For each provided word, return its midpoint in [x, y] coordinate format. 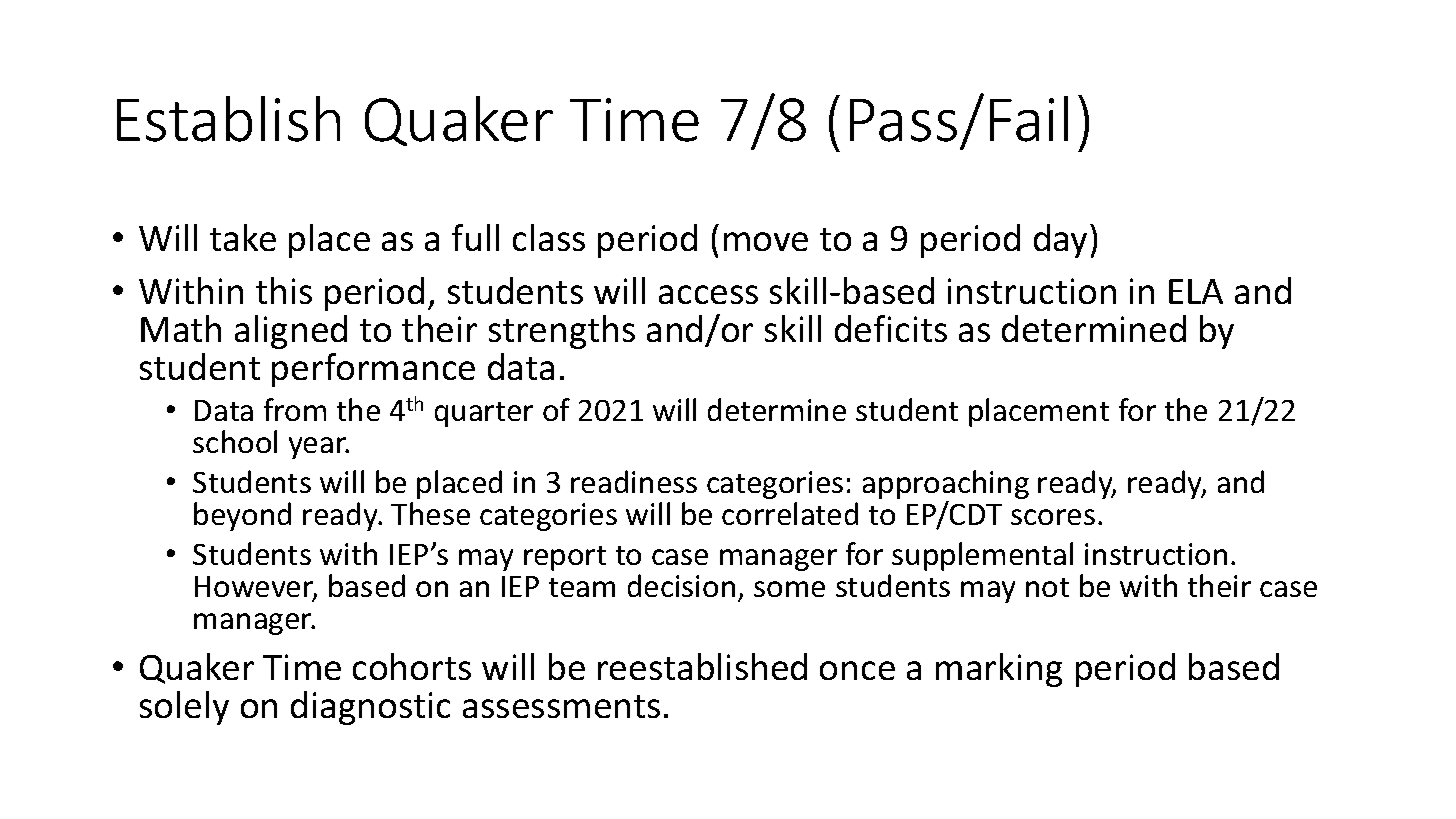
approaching [946, 486]
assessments [561, 706]
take [243, 237]
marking [999, 670]
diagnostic [370, 708]
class [549, 237]
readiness [634, 481]
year [319, 448]
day [1062, 241]
